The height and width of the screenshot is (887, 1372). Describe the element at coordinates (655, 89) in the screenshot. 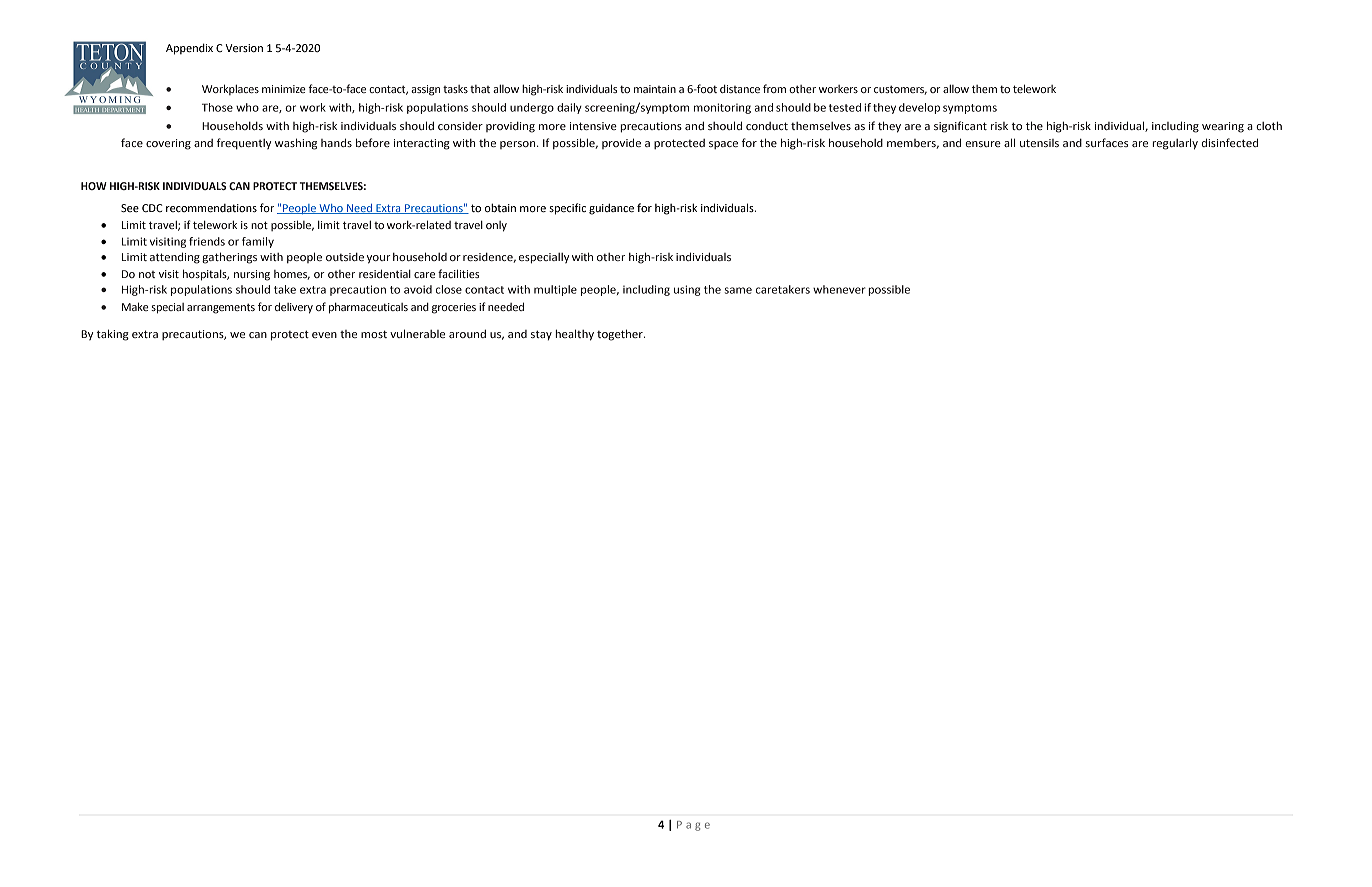

I see `maintain` at that location.
